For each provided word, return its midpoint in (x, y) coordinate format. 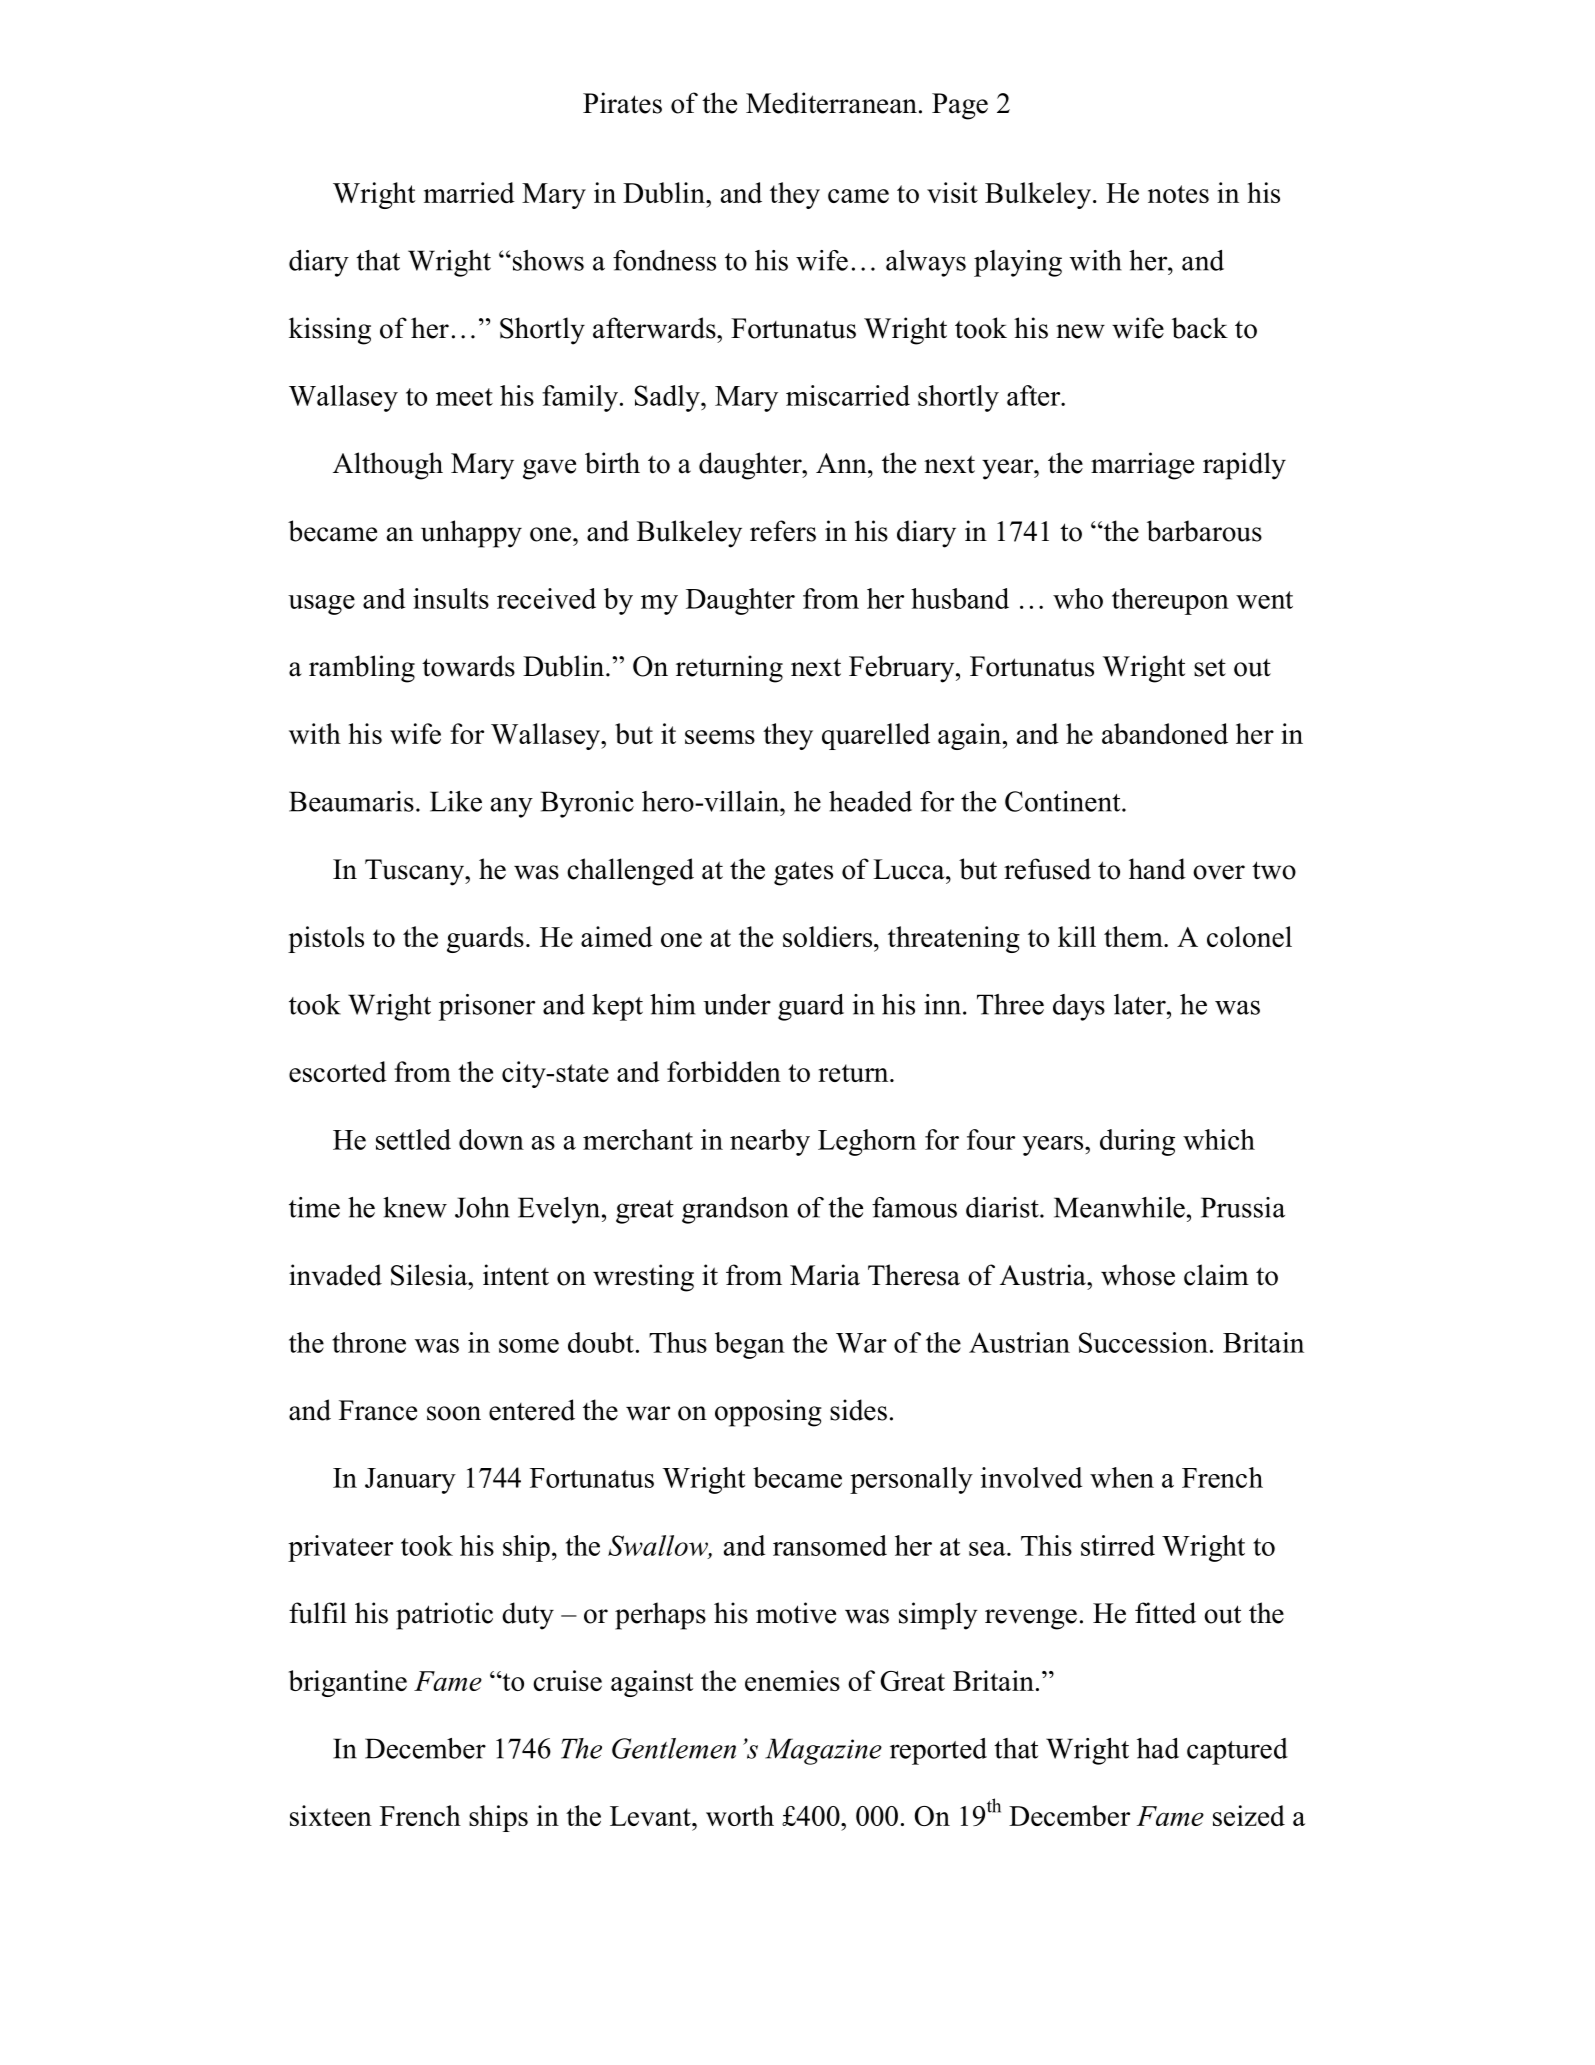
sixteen (331, 1815)
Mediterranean (831, 103)
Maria (825, 1275)
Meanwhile (1119, 1207)
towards (468, 666)
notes (1178, 194)
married (469, 192)
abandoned (1165, 733)
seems (720, 737)
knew (415, 1207)
